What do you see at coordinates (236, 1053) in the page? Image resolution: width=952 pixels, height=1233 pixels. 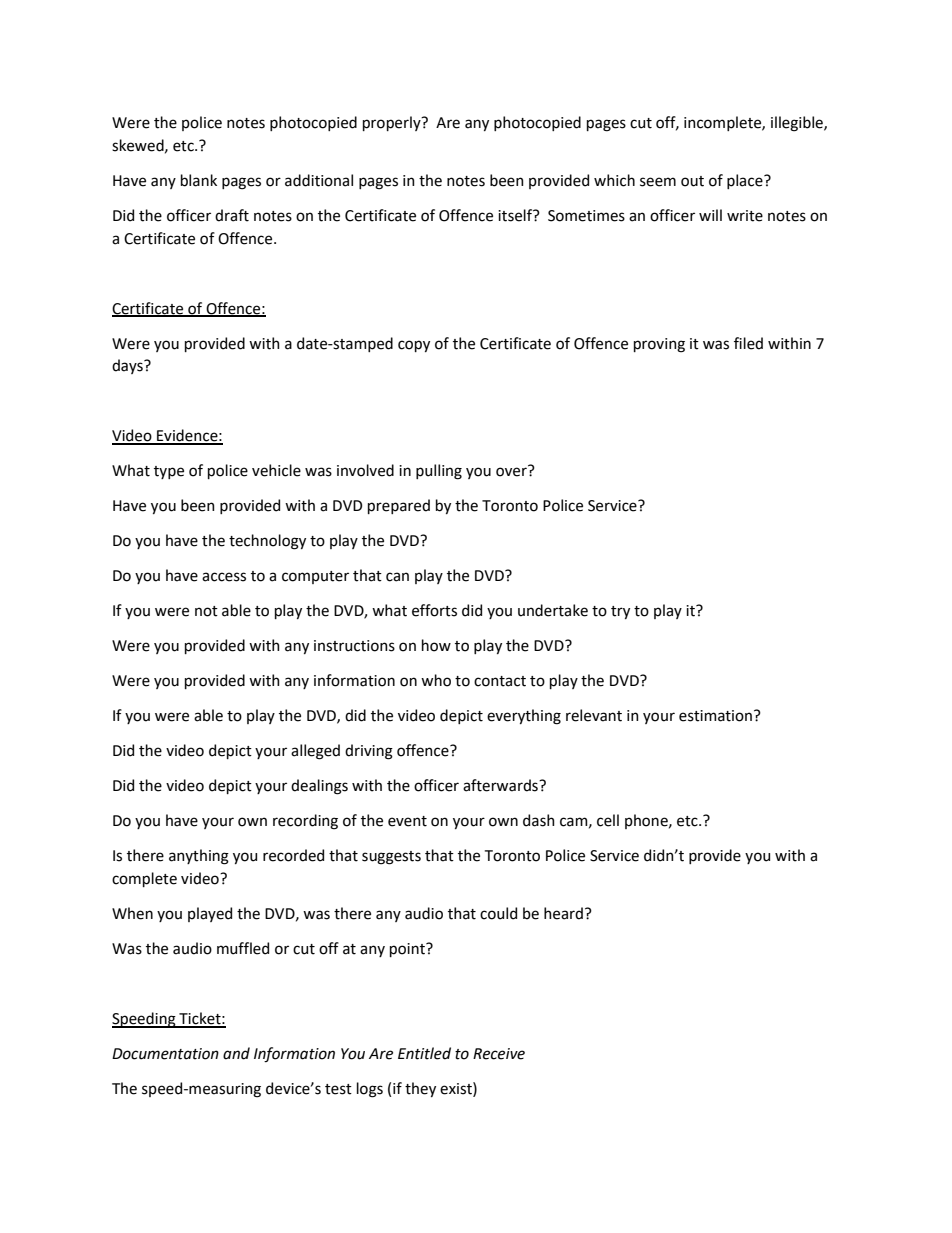 I see `and` at bounding box center [236, 1053].
